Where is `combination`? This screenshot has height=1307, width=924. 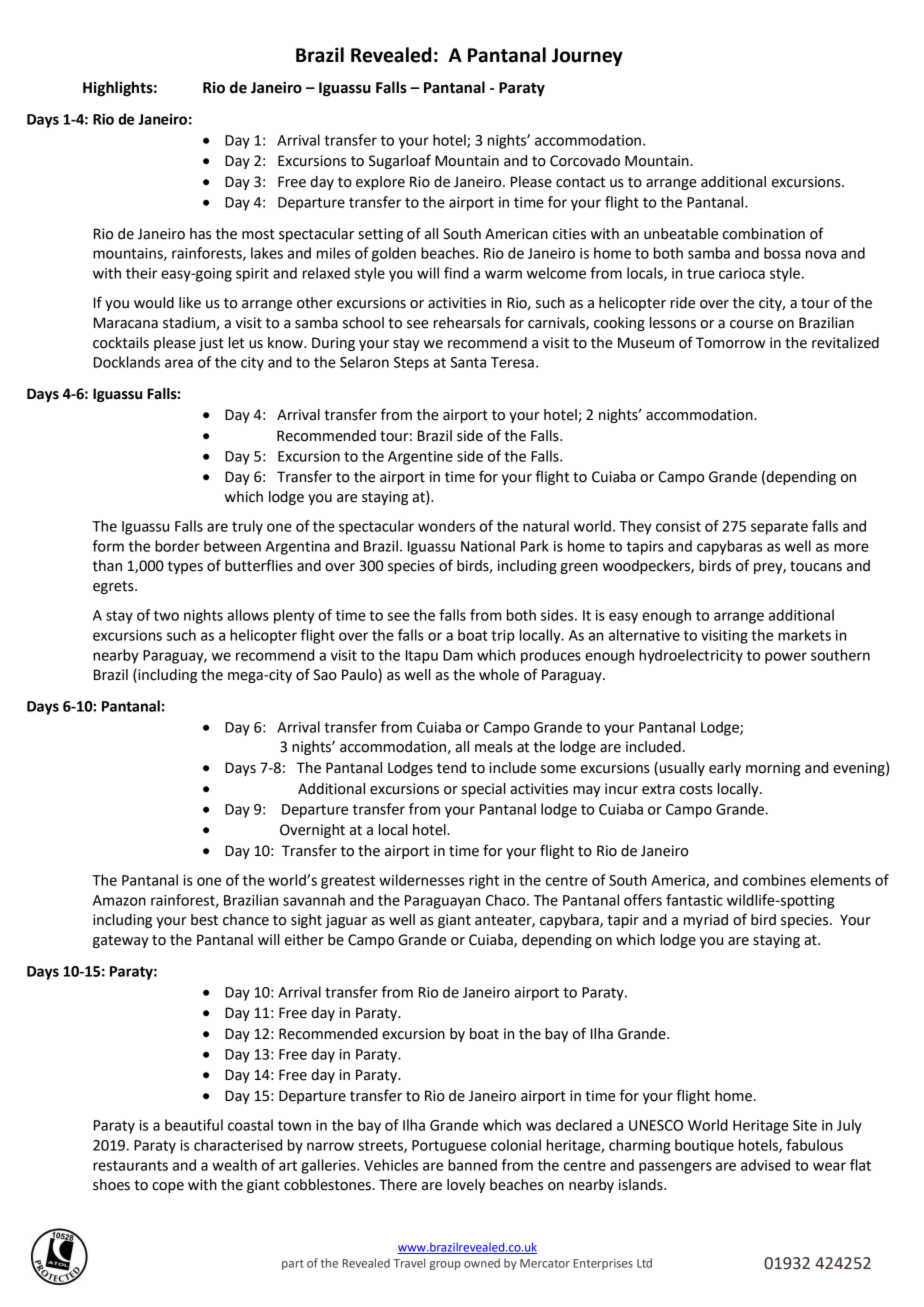
combination is located at coordinates (764, 234).
